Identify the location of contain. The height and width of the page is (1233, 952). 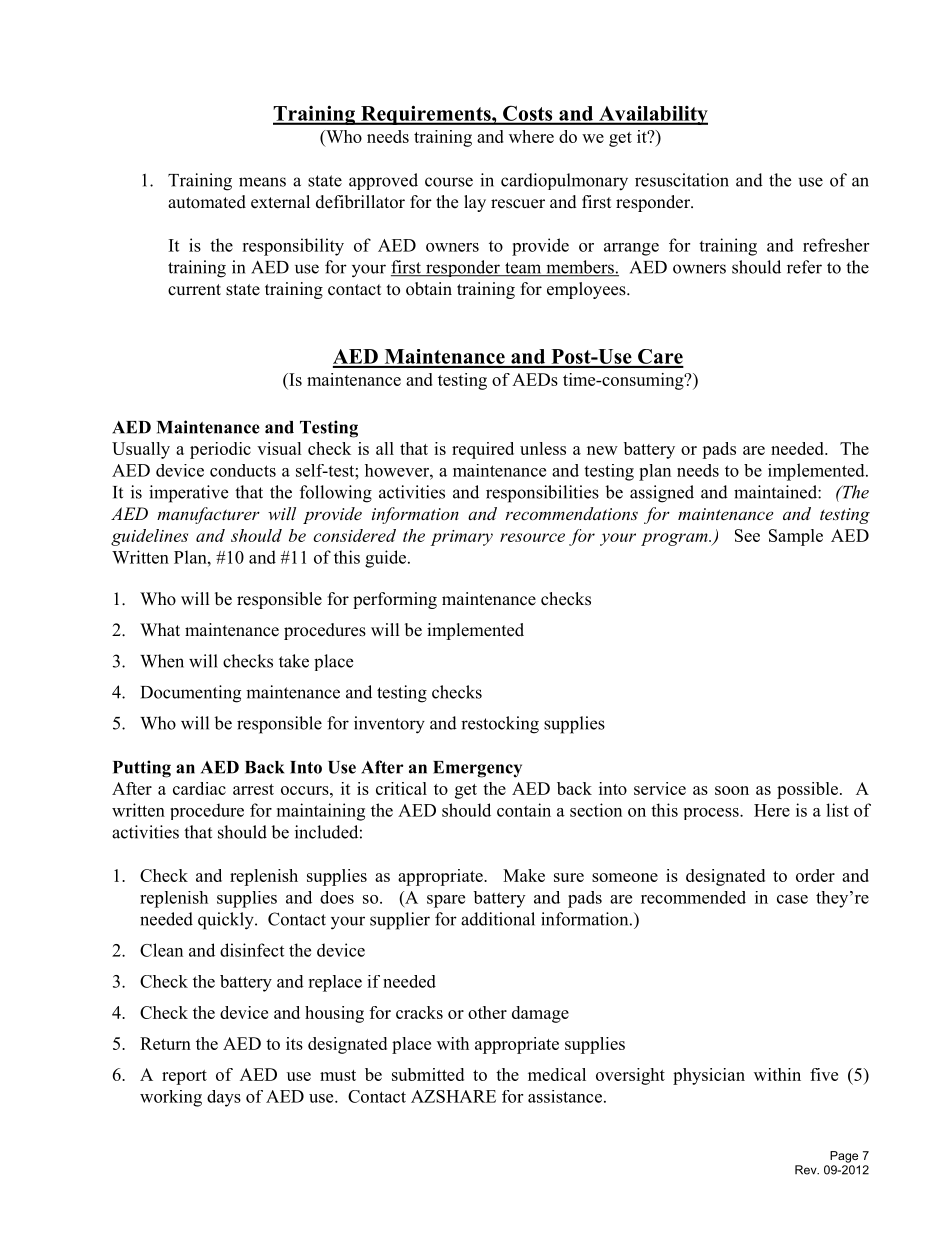
(524, 810).
